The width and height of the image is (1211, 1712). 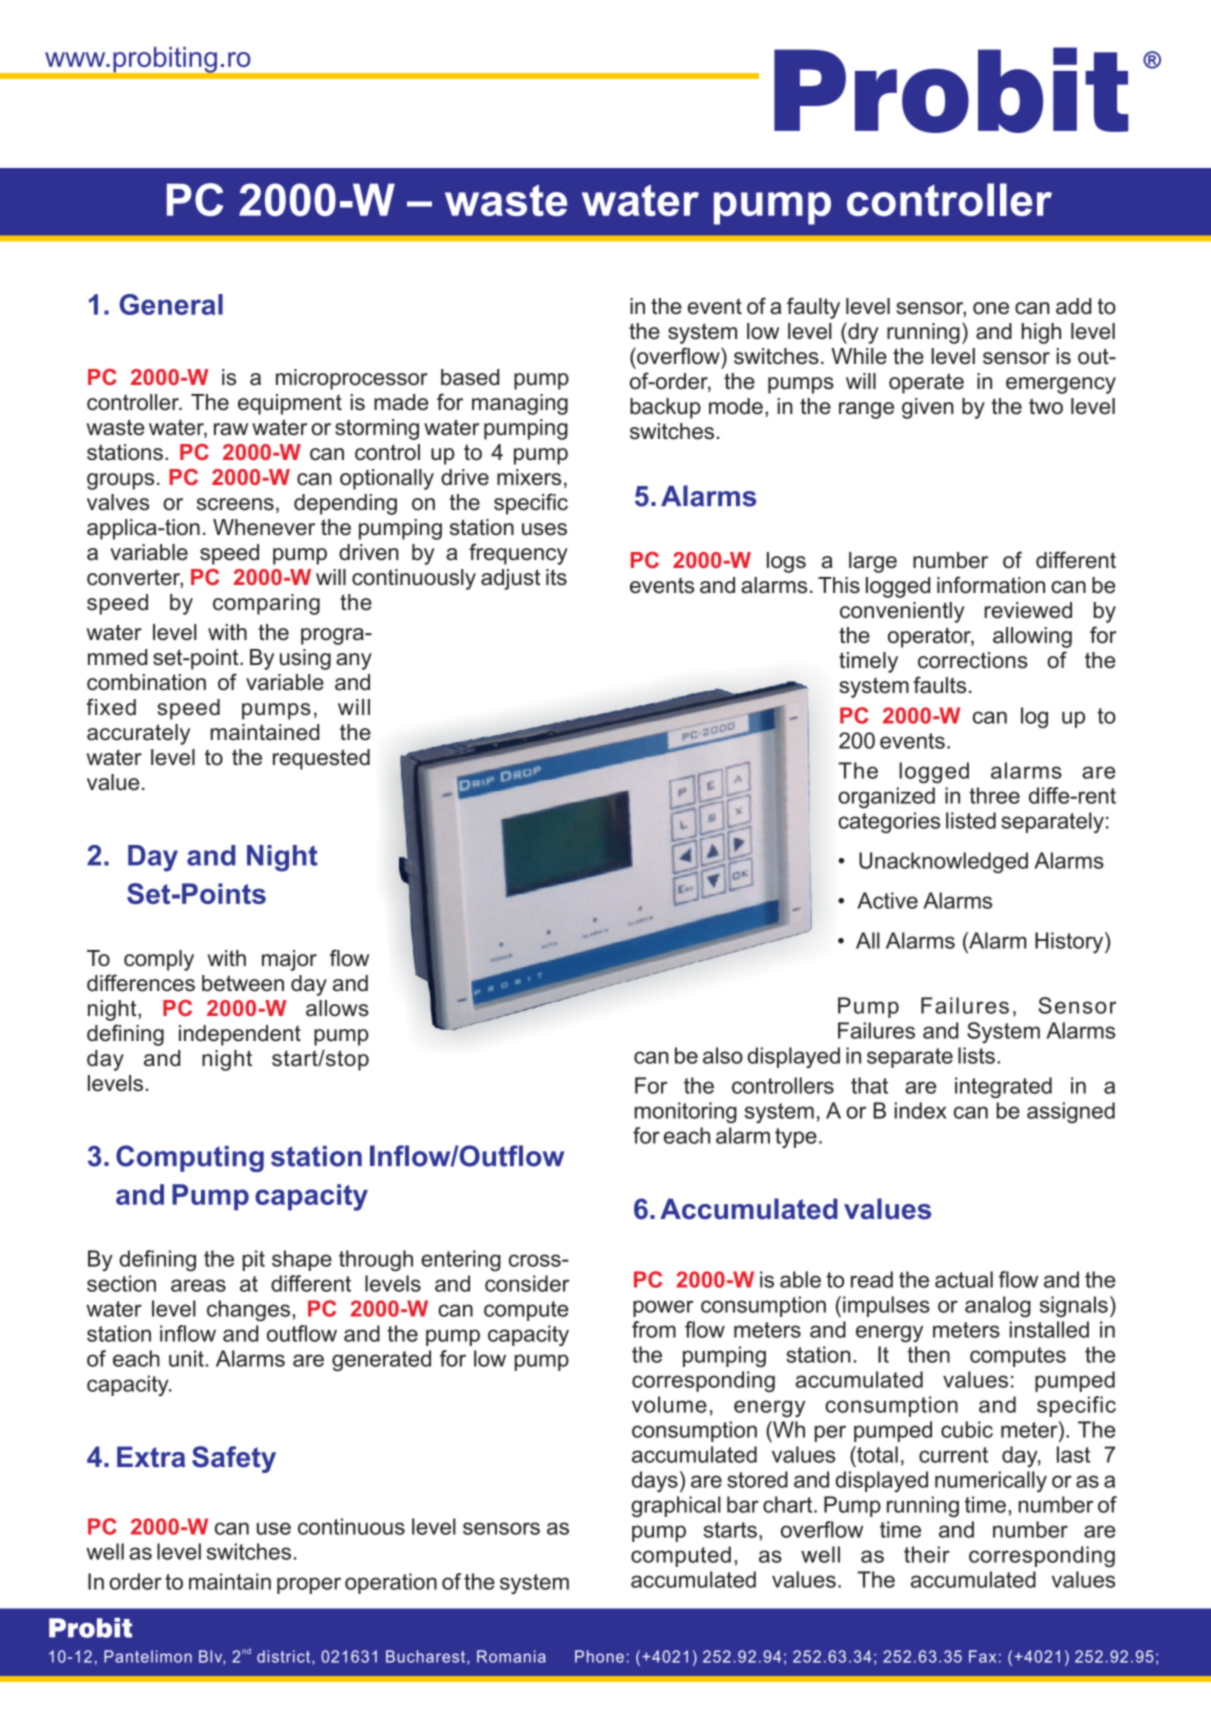 What do you see at coordinates (520, 404) in the image?
I see `managing` at bounding box center [520, 404].
